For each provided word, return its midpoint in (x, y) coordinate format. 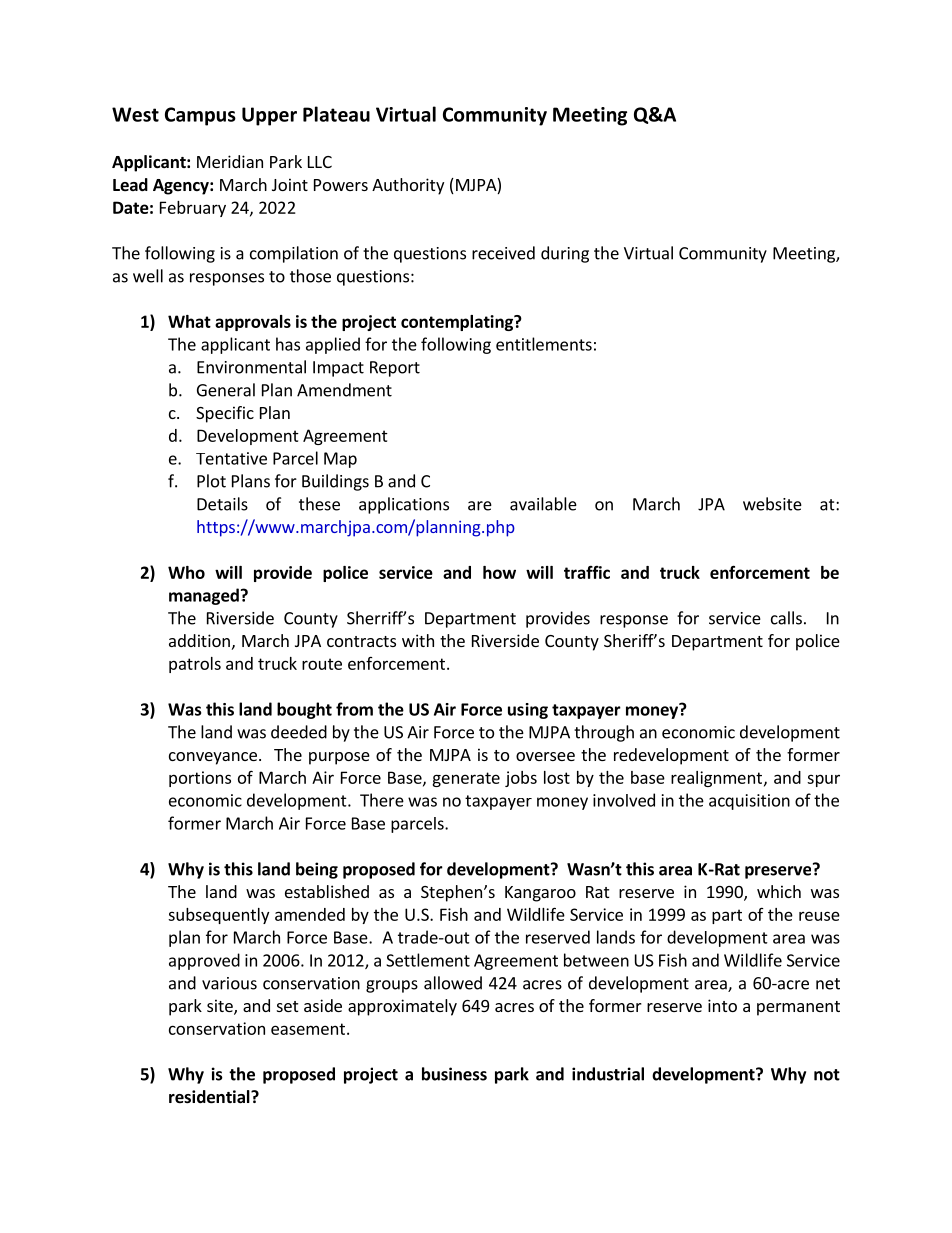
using (528, 711)
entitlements (544, 344)
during (565, 254)
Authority (408, 186)
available (543, 504)
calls (786, 618)
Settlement (428, 960)
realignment (716, 779)
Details (222, 504)
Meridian (230, 161)
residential (210, 1097)
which (779, 891)
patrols (195, 665)
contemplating (458, 323)
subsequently (218, 916)
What (189, 321)
